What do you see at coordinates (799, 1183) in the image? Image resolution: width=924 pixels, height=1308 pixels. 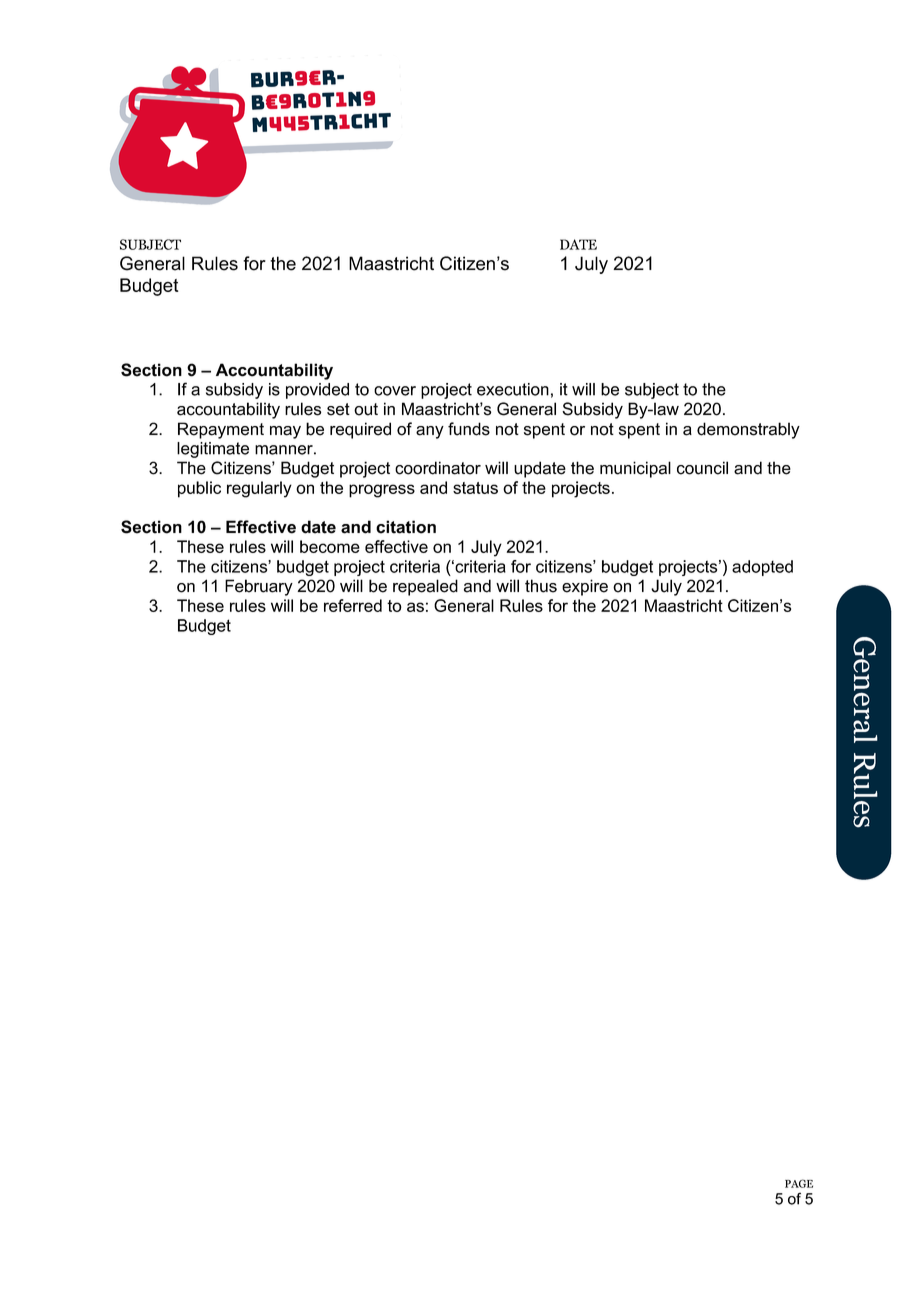 I see `PAGE` at bounding box center [799, 1183].
